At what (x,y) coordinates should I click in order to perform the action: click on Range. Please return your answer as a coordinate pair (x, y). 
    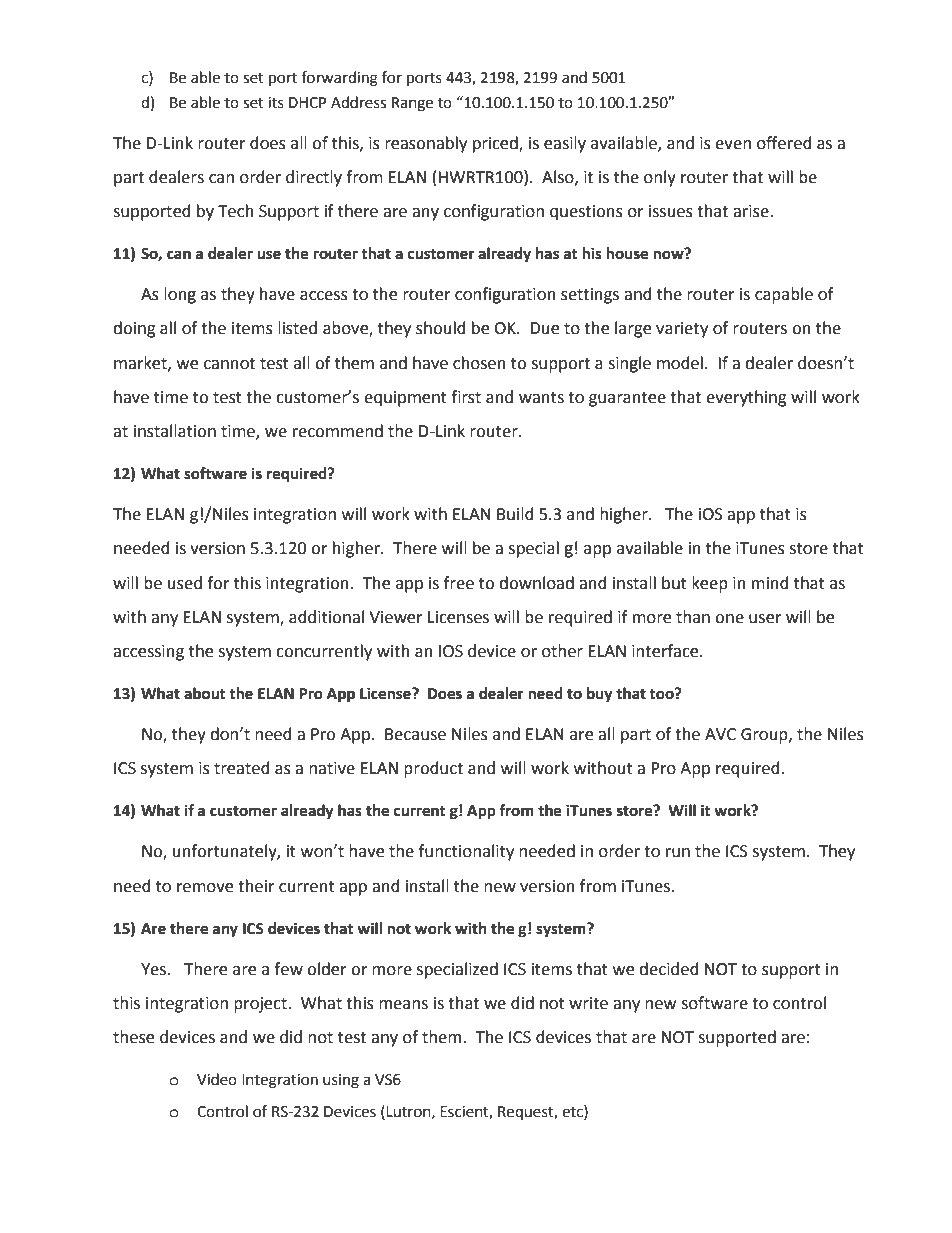
    Looking at the image, I should click on (412, 104).
